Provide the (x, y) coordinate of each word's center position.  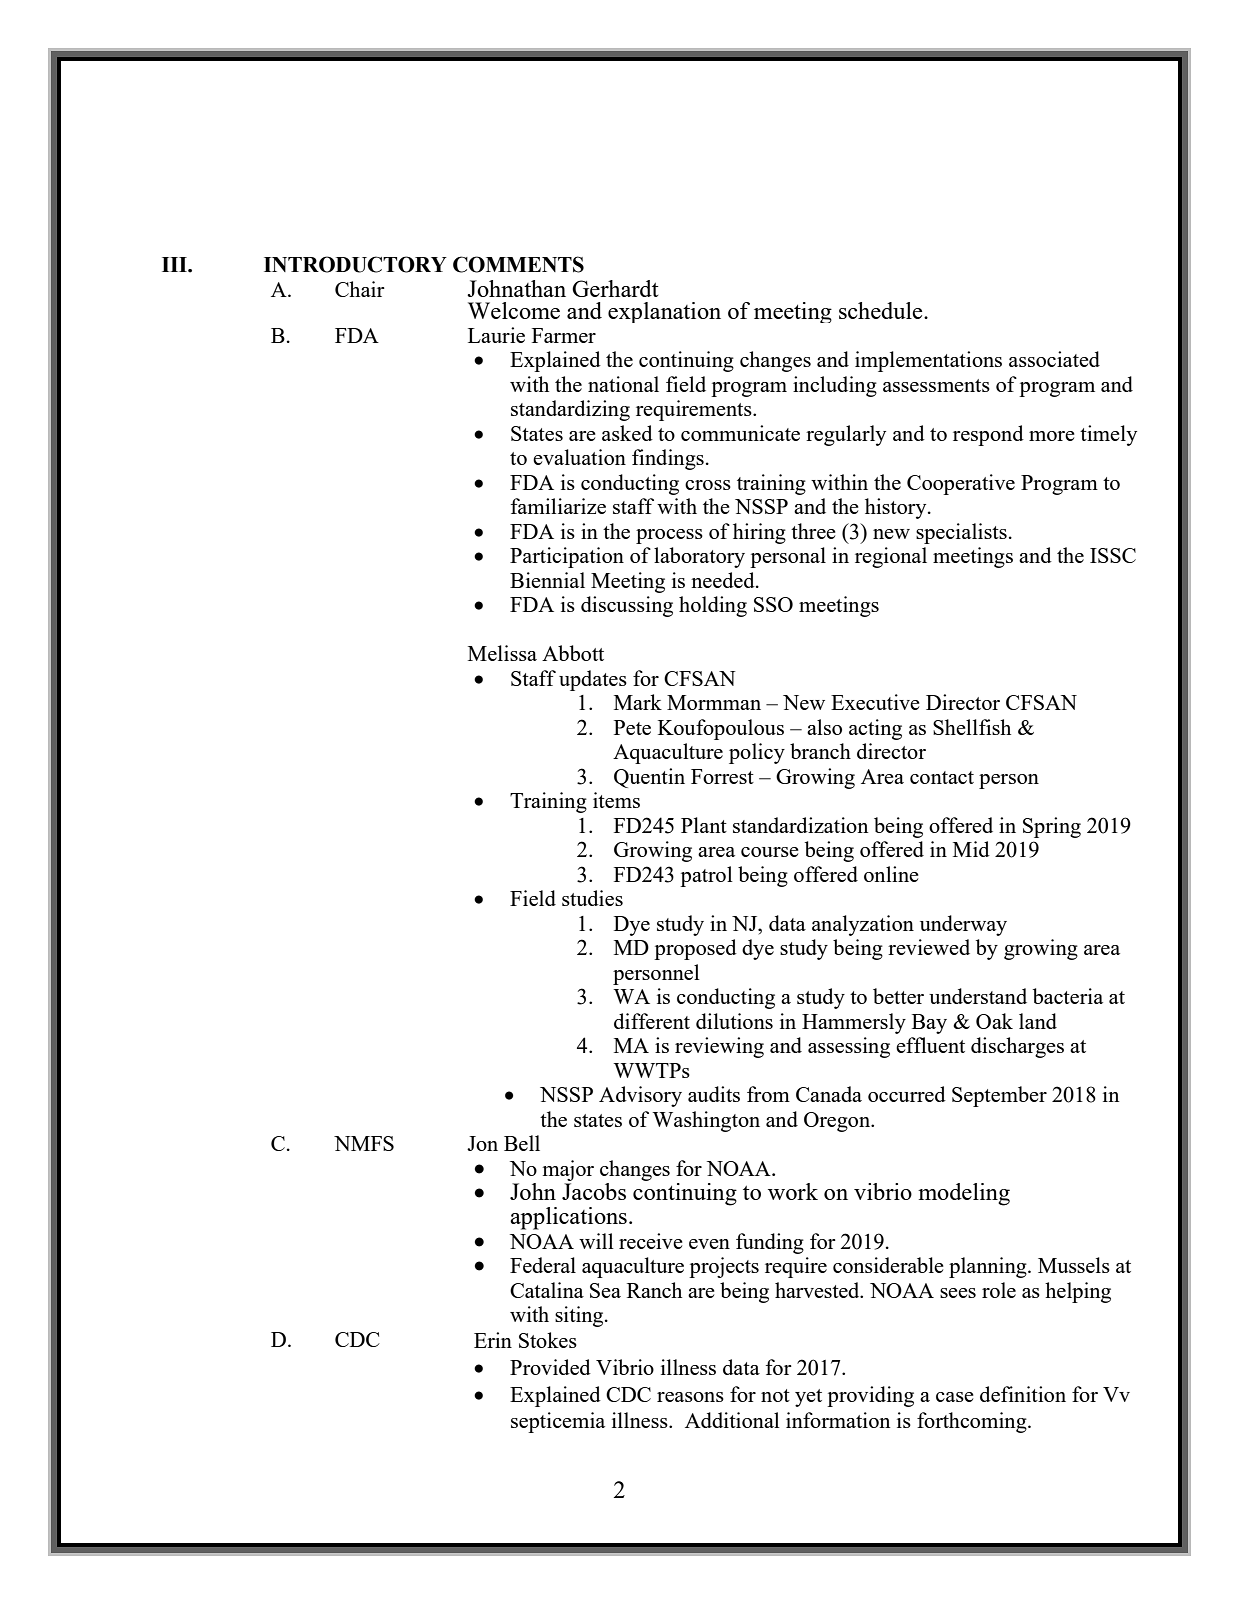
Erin (493, 1340)
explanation (664, 312)
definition (1023, 1394)
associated (1054, 359)
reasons (690, 1397)
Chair (360, 289)
